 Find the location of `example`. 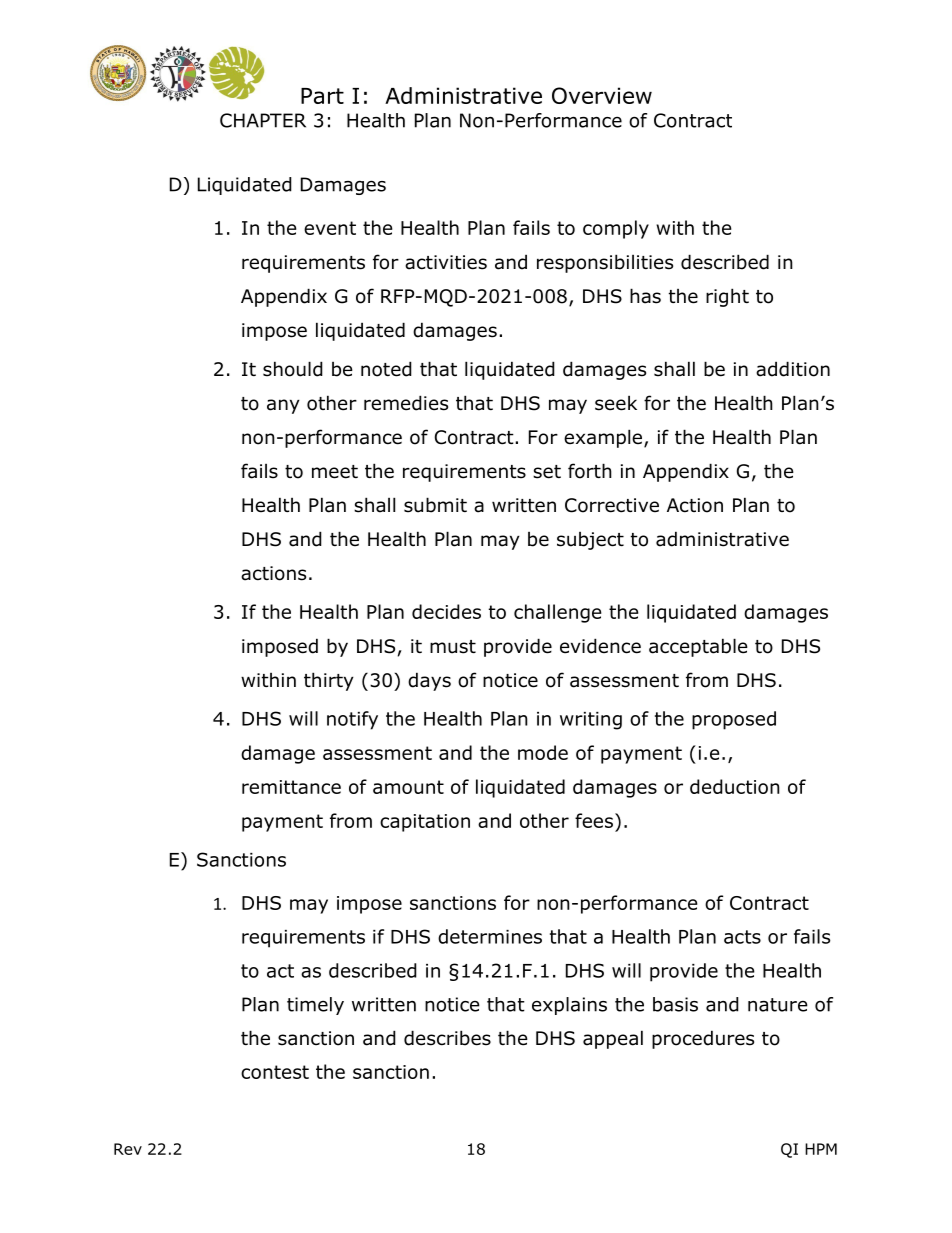

example is located at coordinates (604, 438).
